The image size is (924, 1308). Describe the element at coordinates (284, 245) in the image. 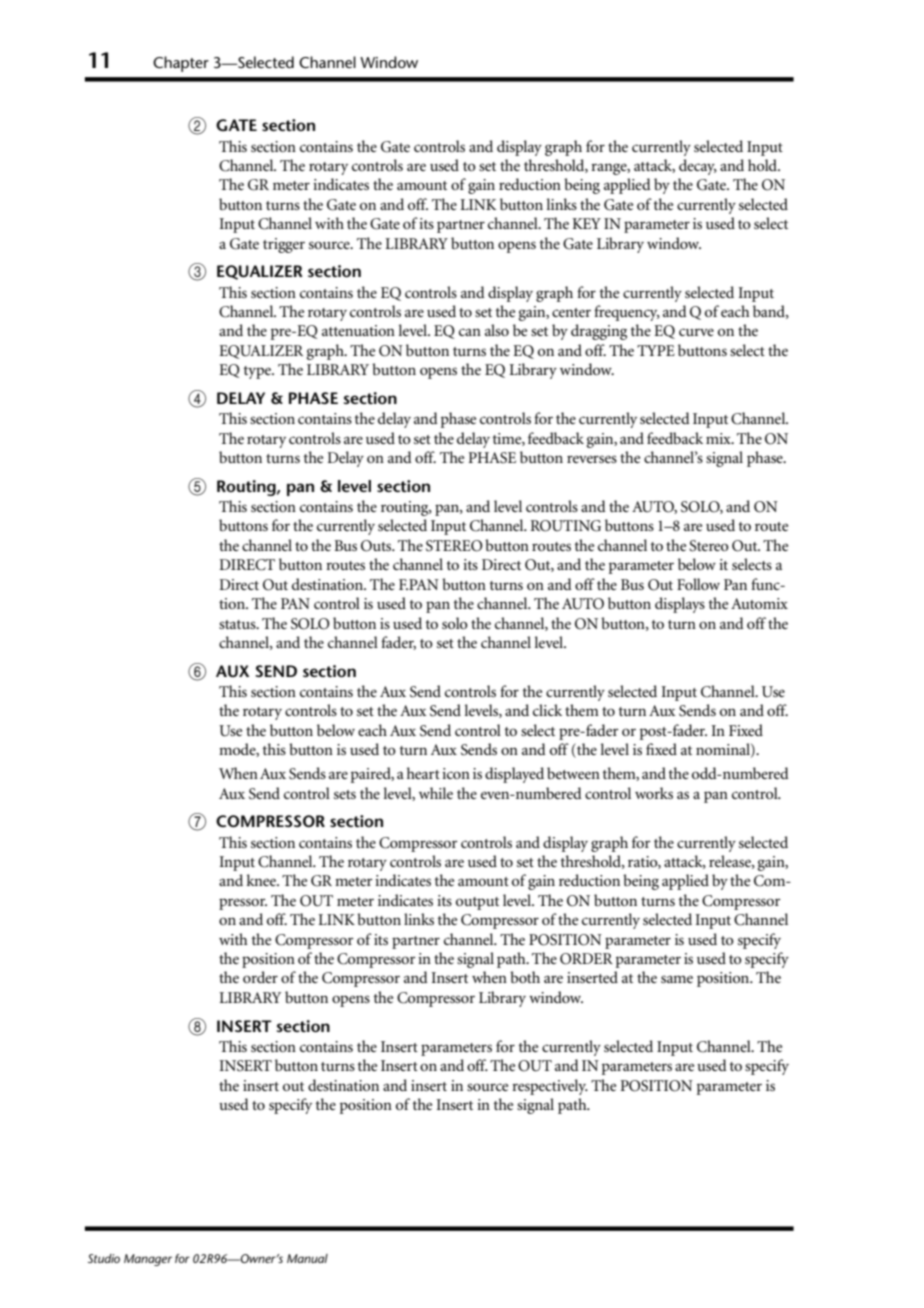

I see `trigger` at that location.
